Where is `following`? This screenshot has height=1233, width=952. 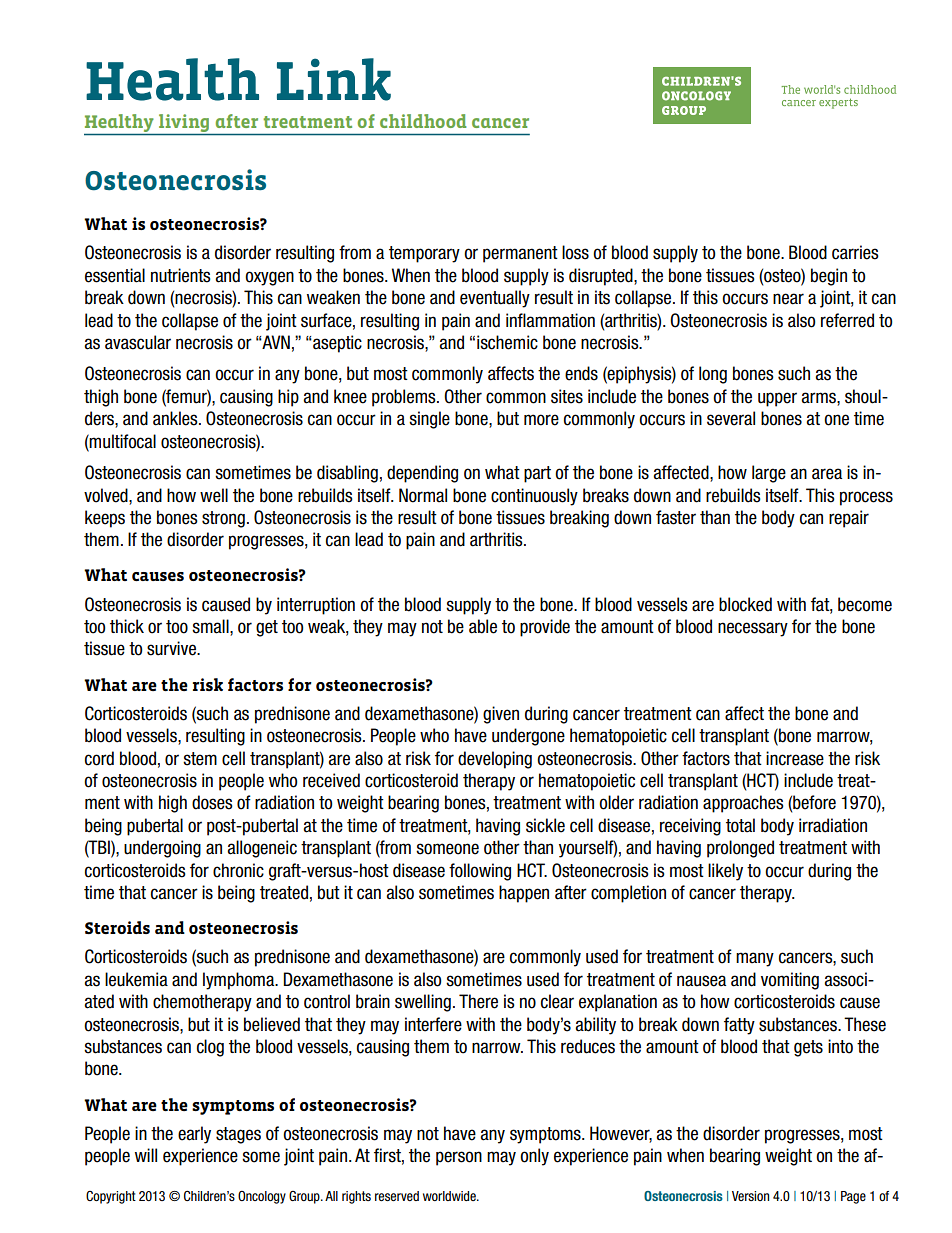 following is located at coordinates (480, 872).
